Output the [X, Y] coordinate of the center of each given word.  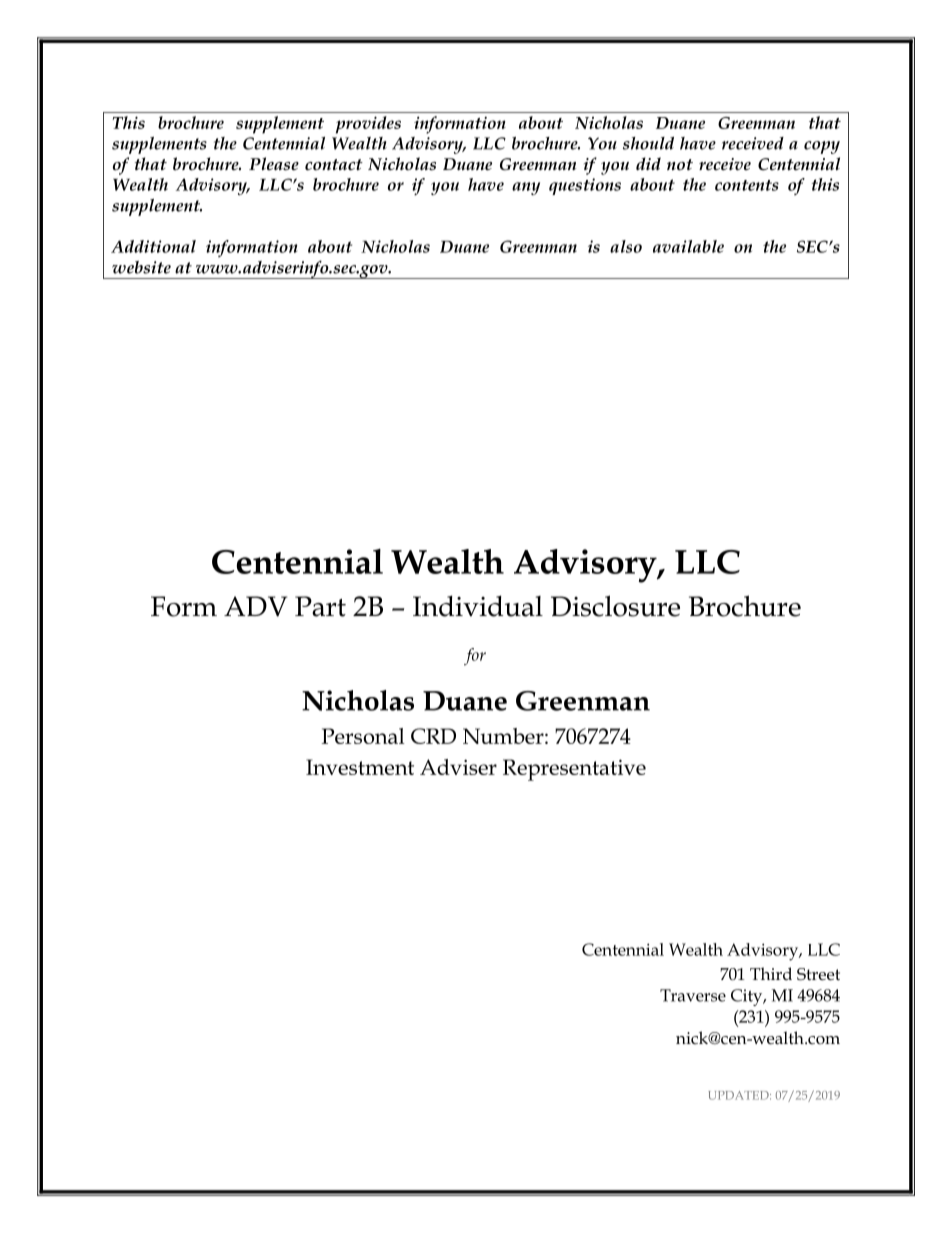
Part [320, 606]
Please [274, 164]
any [526, 188]
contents [747, 185]
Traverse [693, 995]
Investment [360, 767]
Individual [478, 606]
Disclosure [615, 606]
